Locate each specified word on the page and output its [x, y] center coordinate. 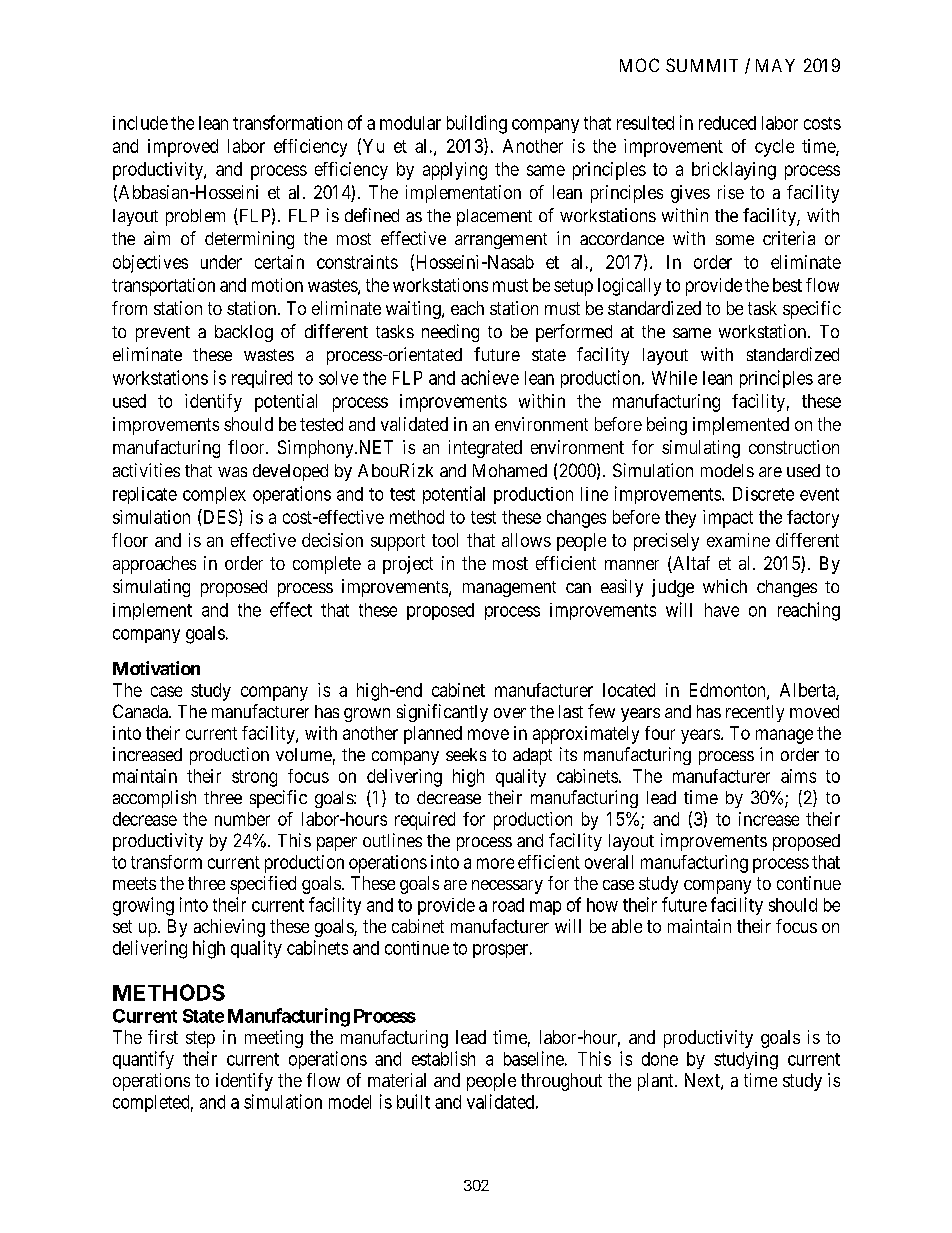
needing [450, 333]
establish [443, 1058]
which [725, 586]
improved [183, 148]
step [200, 1039]
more [495, 863]
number [242, 819]
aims [798, 776]
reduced [727, 123]
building [477, 124]
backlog [244, 333]
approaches [154, 565]
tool [445, 540]
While [674, 378]
